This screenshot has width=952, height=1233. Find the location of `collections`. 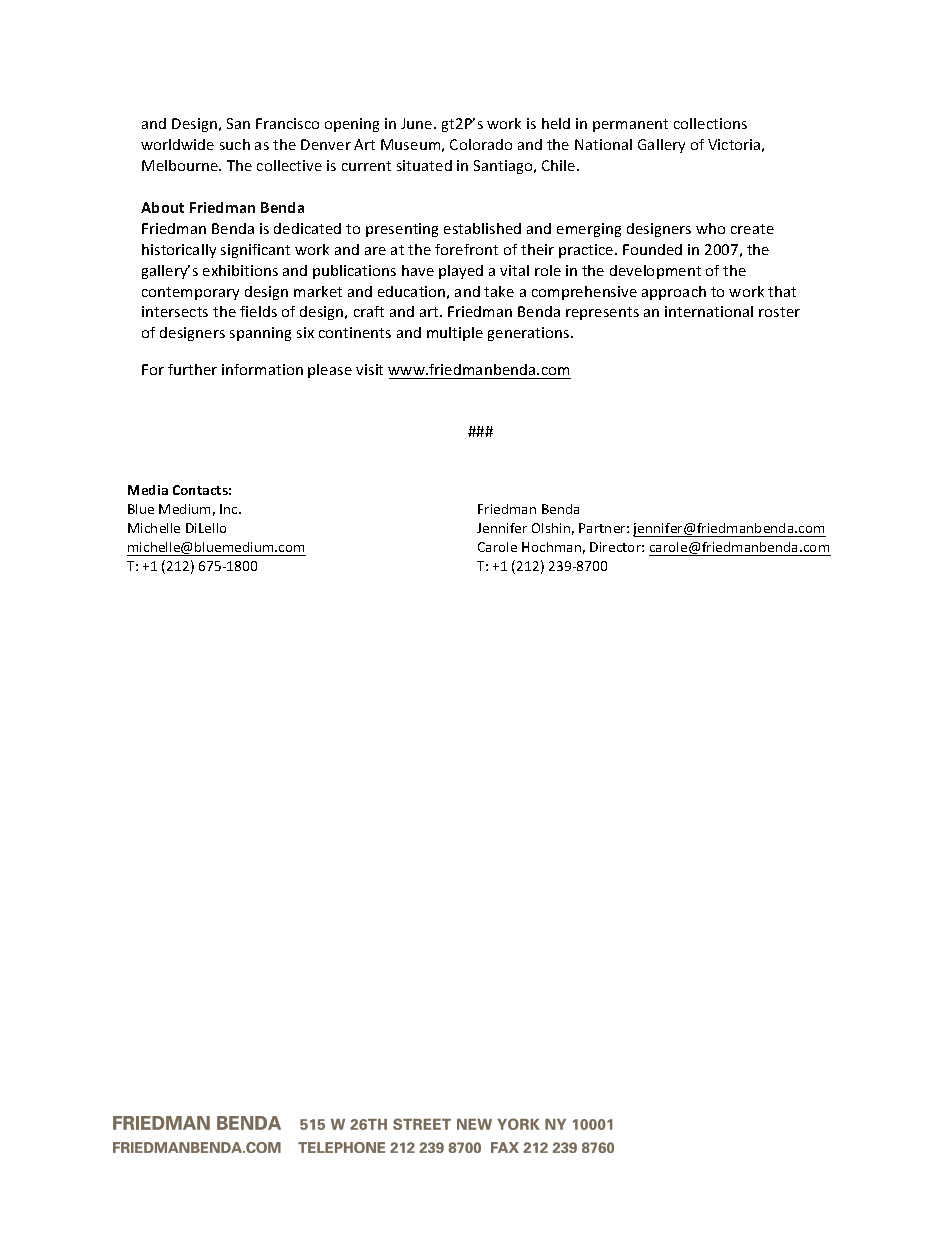

collections is located at coordinates (710, 123).
